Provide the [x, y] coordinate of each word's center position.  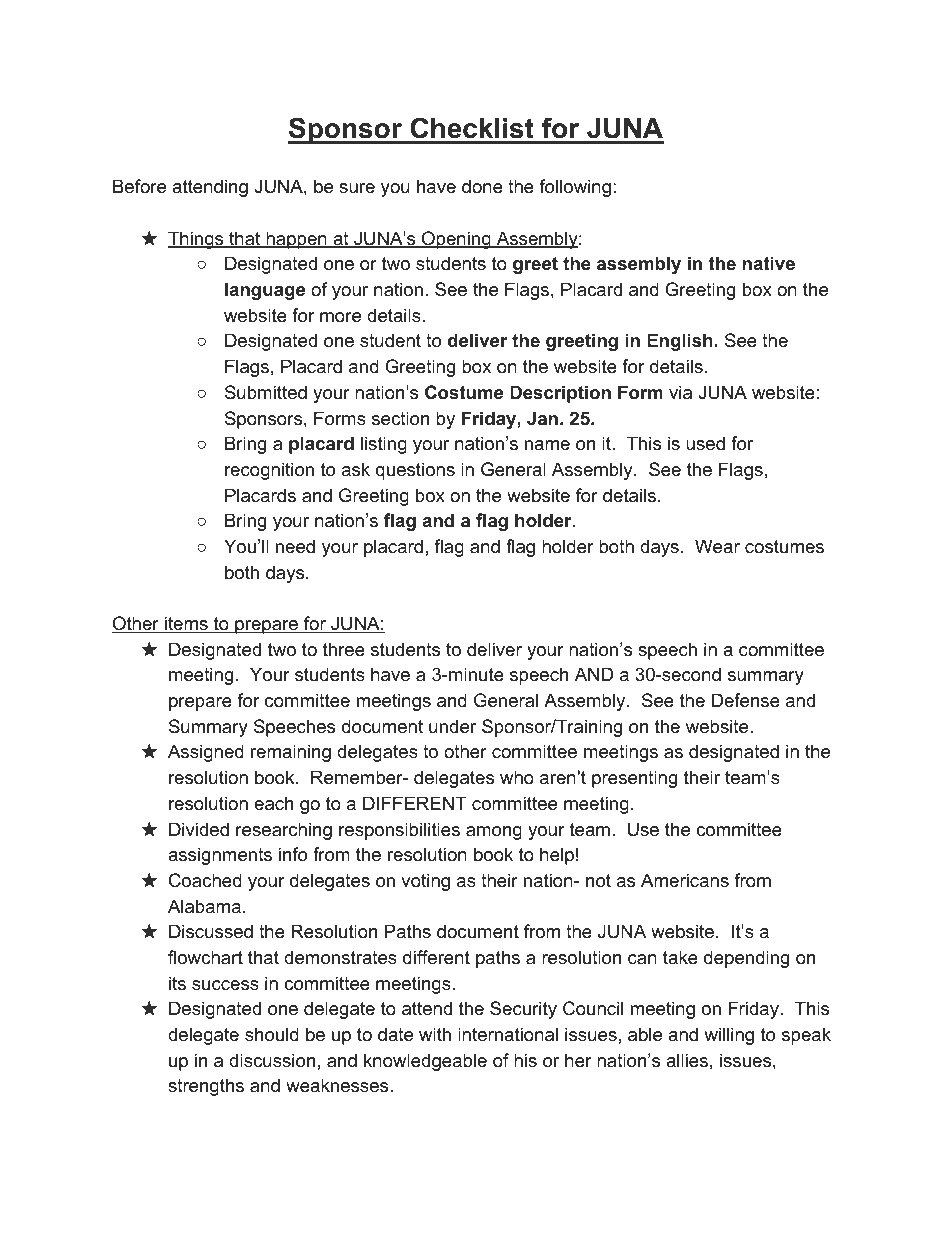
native [769, 263]
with [435, 1034]
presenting [634, 779]
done [482, 186]
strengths [206, 1087]
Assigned [206, 753]
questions [415, 471]
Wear [717, 546]
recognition [269, 471]
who [517, 777]
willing [729, 1036]
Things [197, 240]
